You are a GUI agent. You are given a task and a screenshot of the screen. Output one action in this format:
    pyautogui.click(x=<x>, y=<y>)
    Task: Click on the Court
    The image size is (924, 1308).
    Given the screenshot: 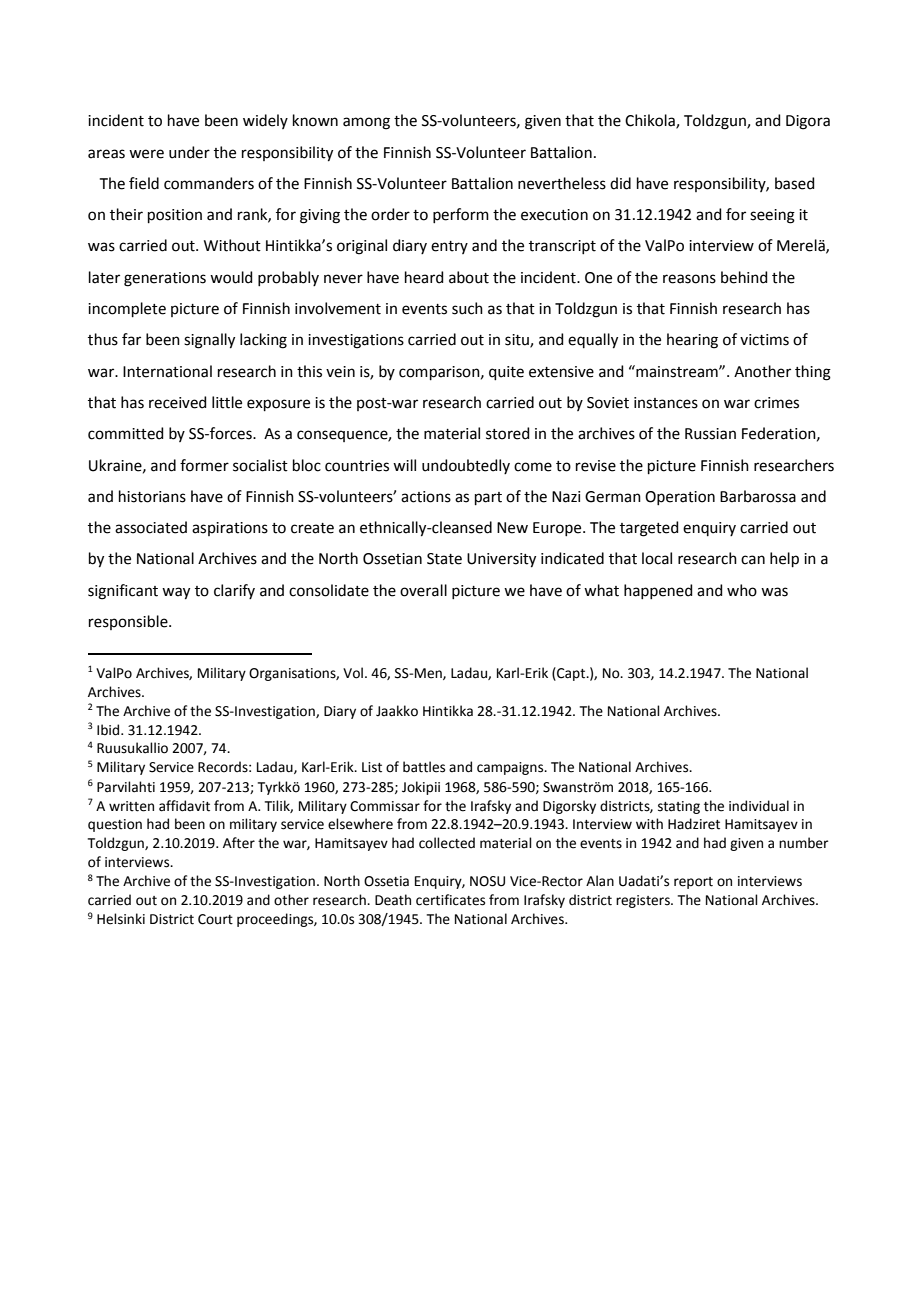 What is the action you would take?
    pyautogui.click(x=215, y=919)
